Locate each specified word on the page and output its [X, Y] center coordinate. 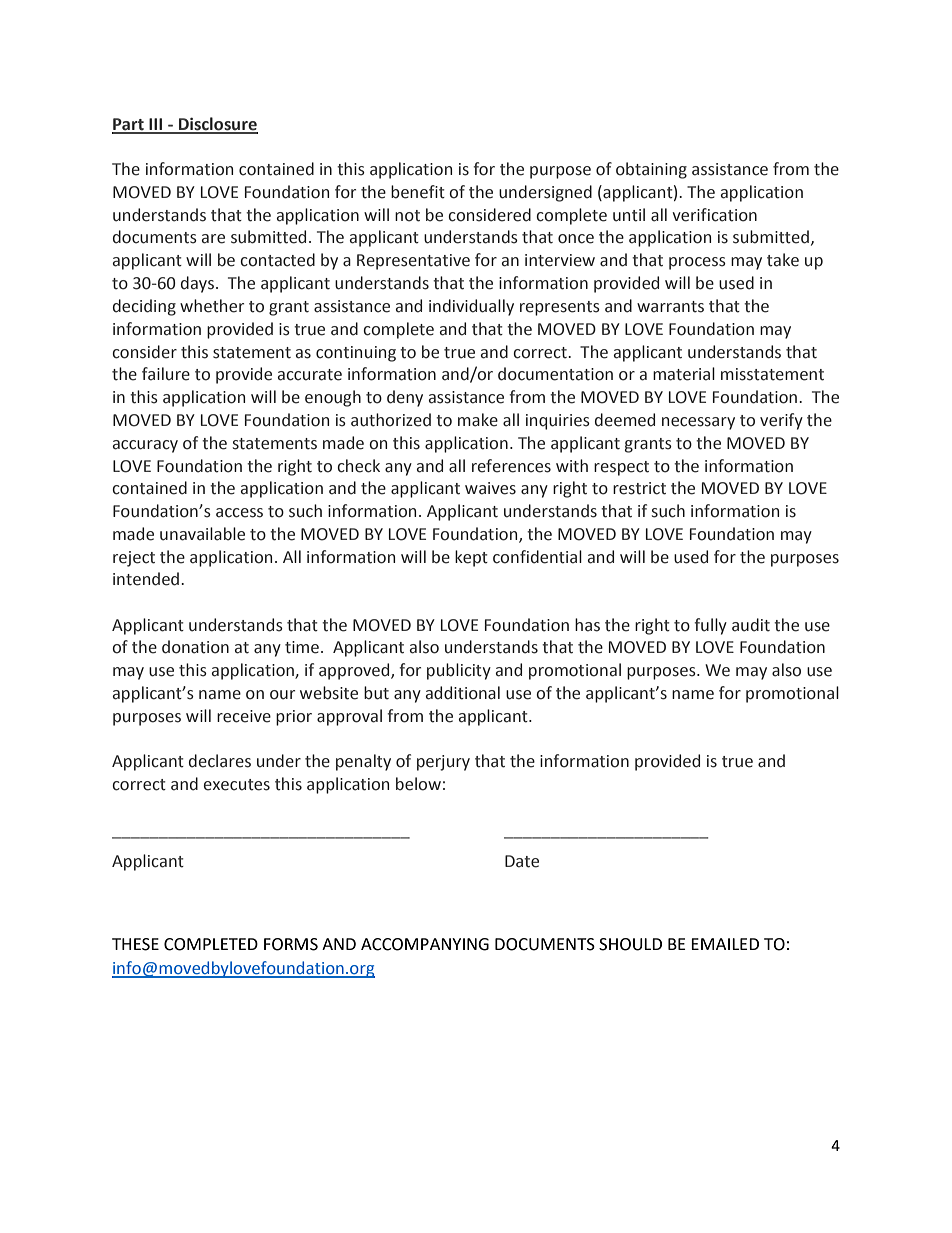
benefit [418, 192]
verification [714, 215]
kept [471, 558]
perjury [443, 763]
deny [405, 398]
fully [710, 626]
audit [751, 625]
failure [166, 374]
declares [220, 761]
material [684, 374]
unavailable [202, 534]
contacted [277, 260]
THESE [135, 944]
